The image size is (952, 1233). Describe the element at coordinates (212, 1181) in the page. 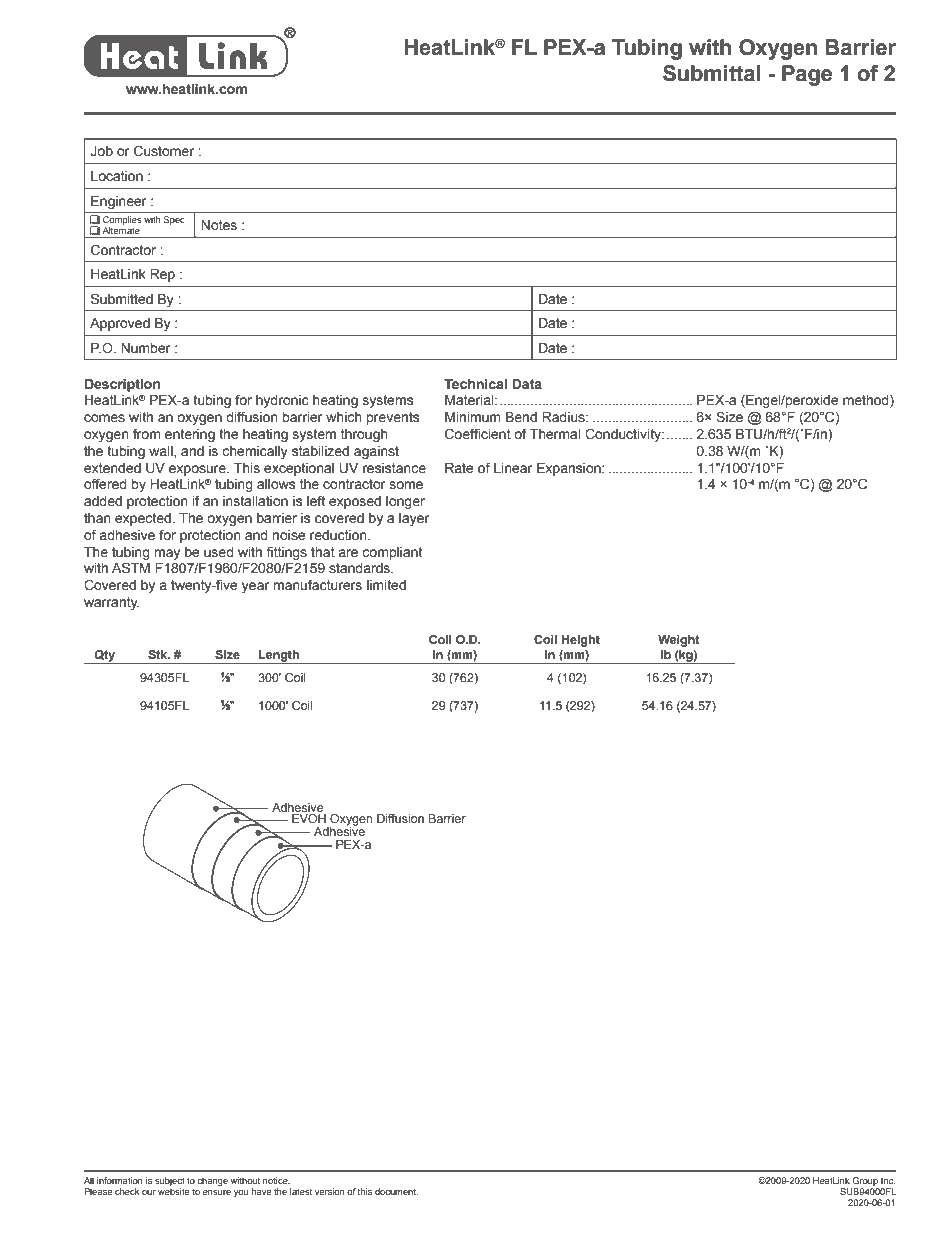

I see `change` at that location.
